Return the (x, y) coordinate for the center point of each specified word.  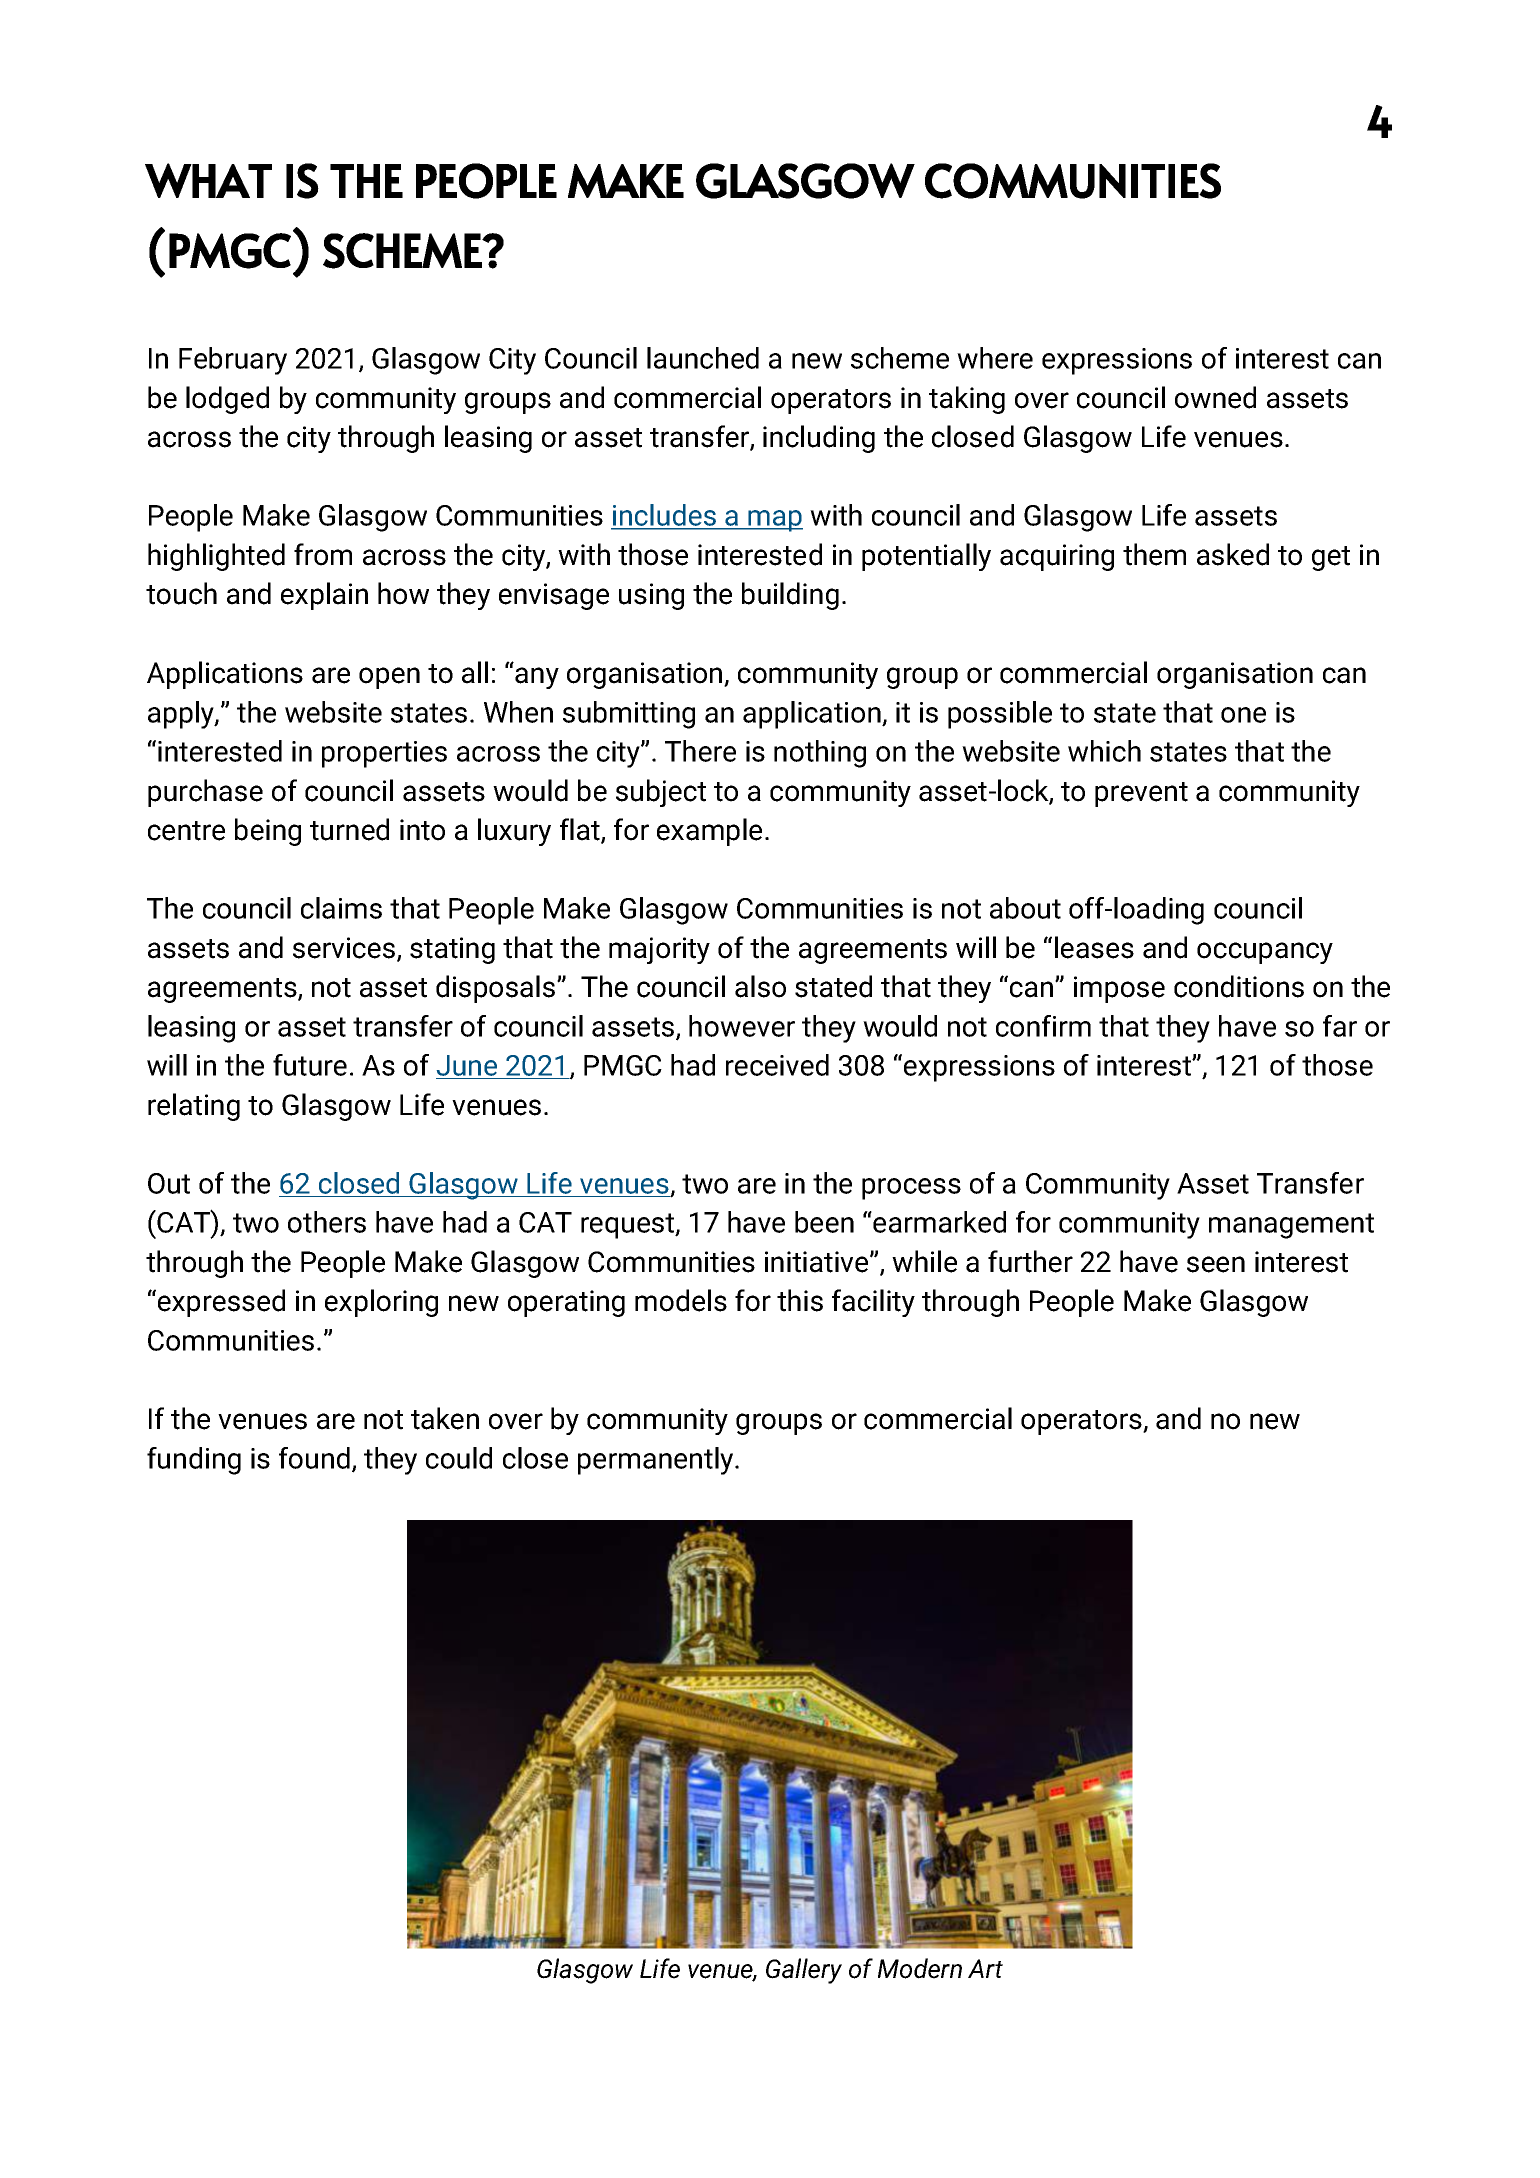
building (790, 596)
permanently (657, 1461)
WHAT (208, 180)
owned (1215, 397)
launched (703, 358)
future (310, 1065)
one (1243, 715)
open (389, 678)
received (777, 1065)
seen (1216, 1264)
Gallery (804, 1971)
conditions (1239, 986)
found (314, 1458)
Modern (920, 1968)
